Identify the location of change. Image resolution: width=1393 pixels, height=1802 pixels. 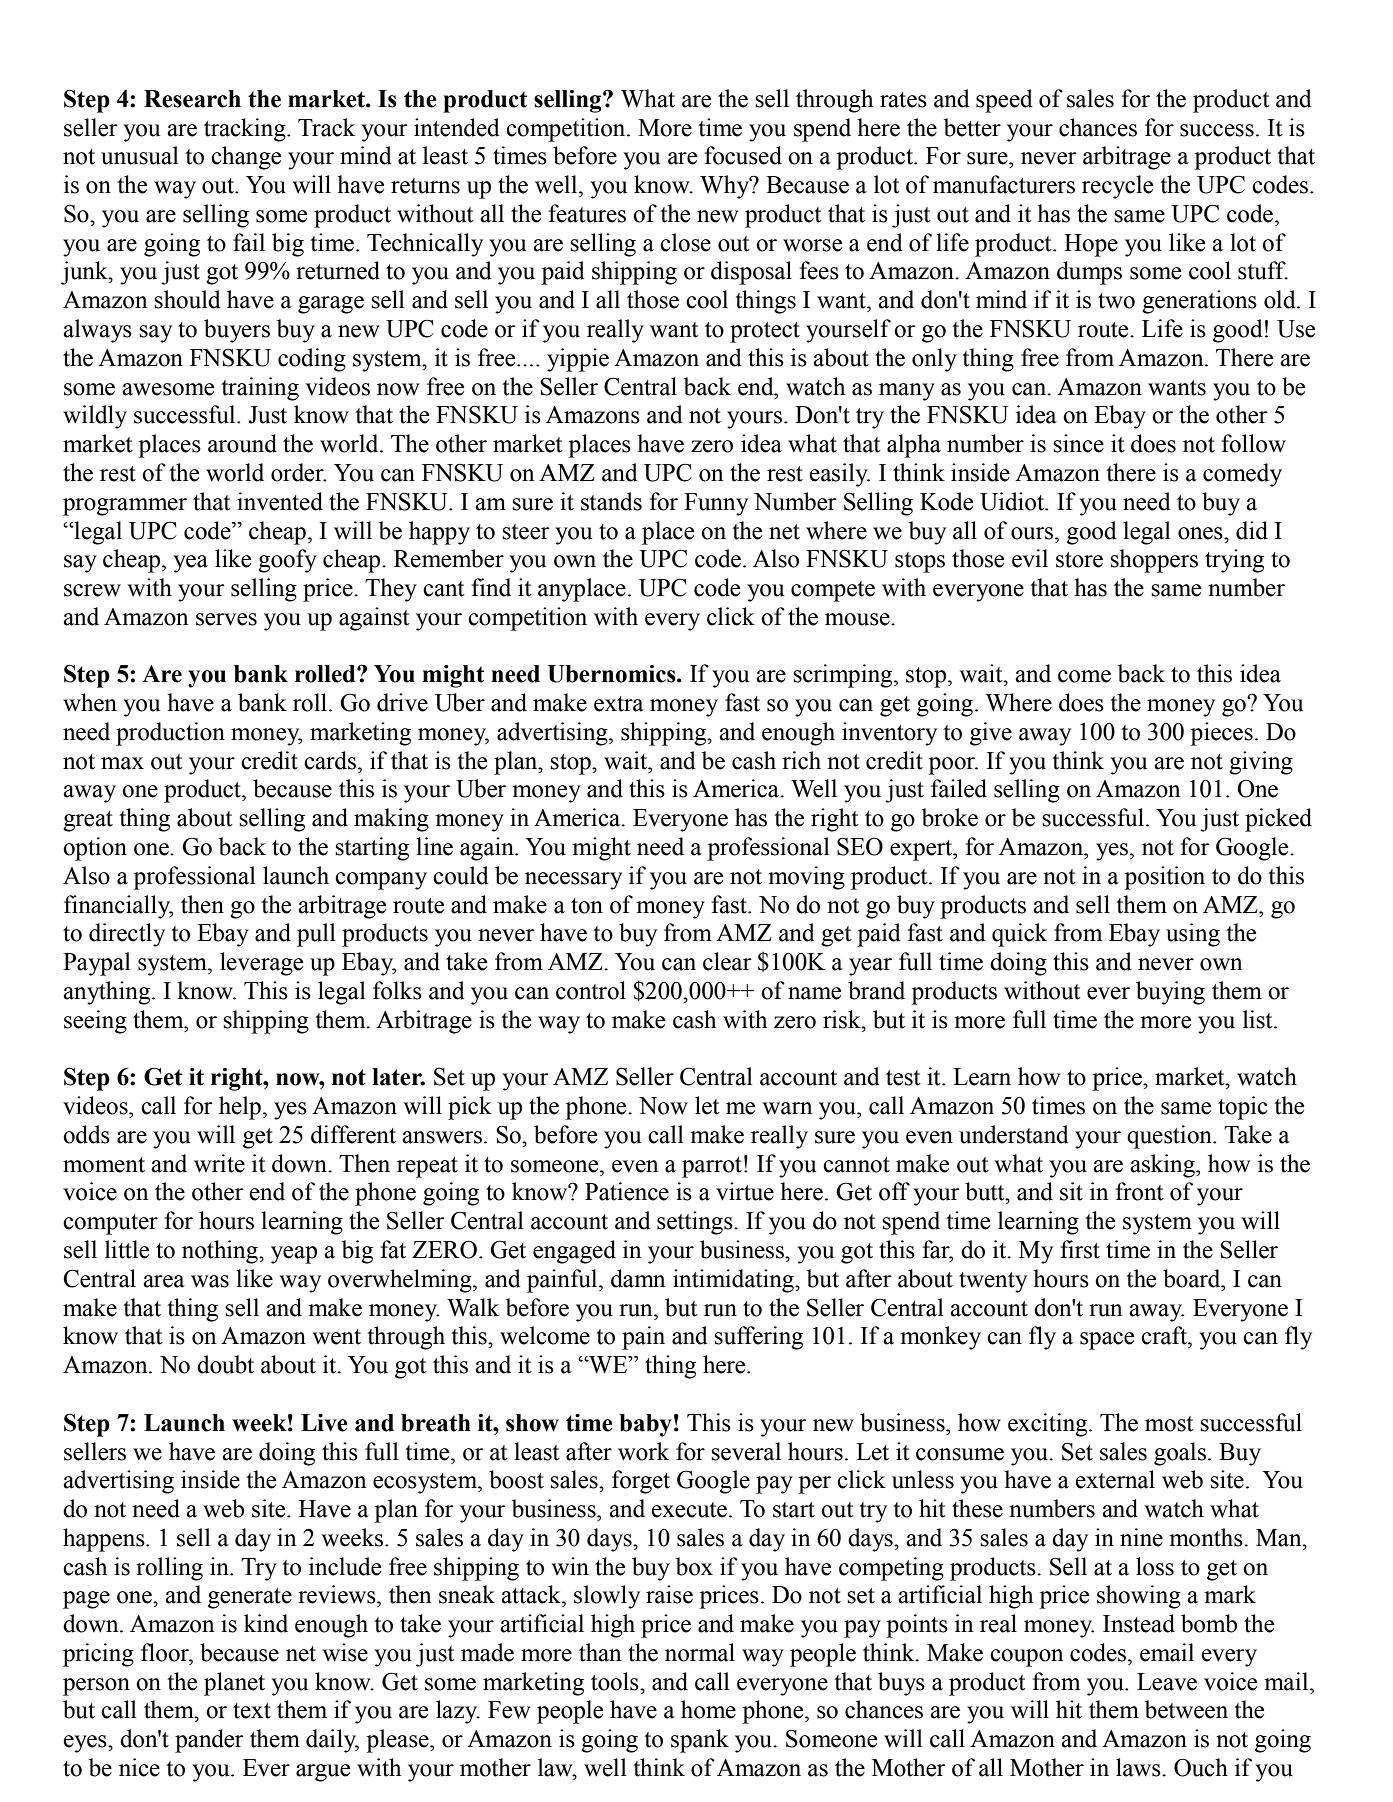
(246, 158).
